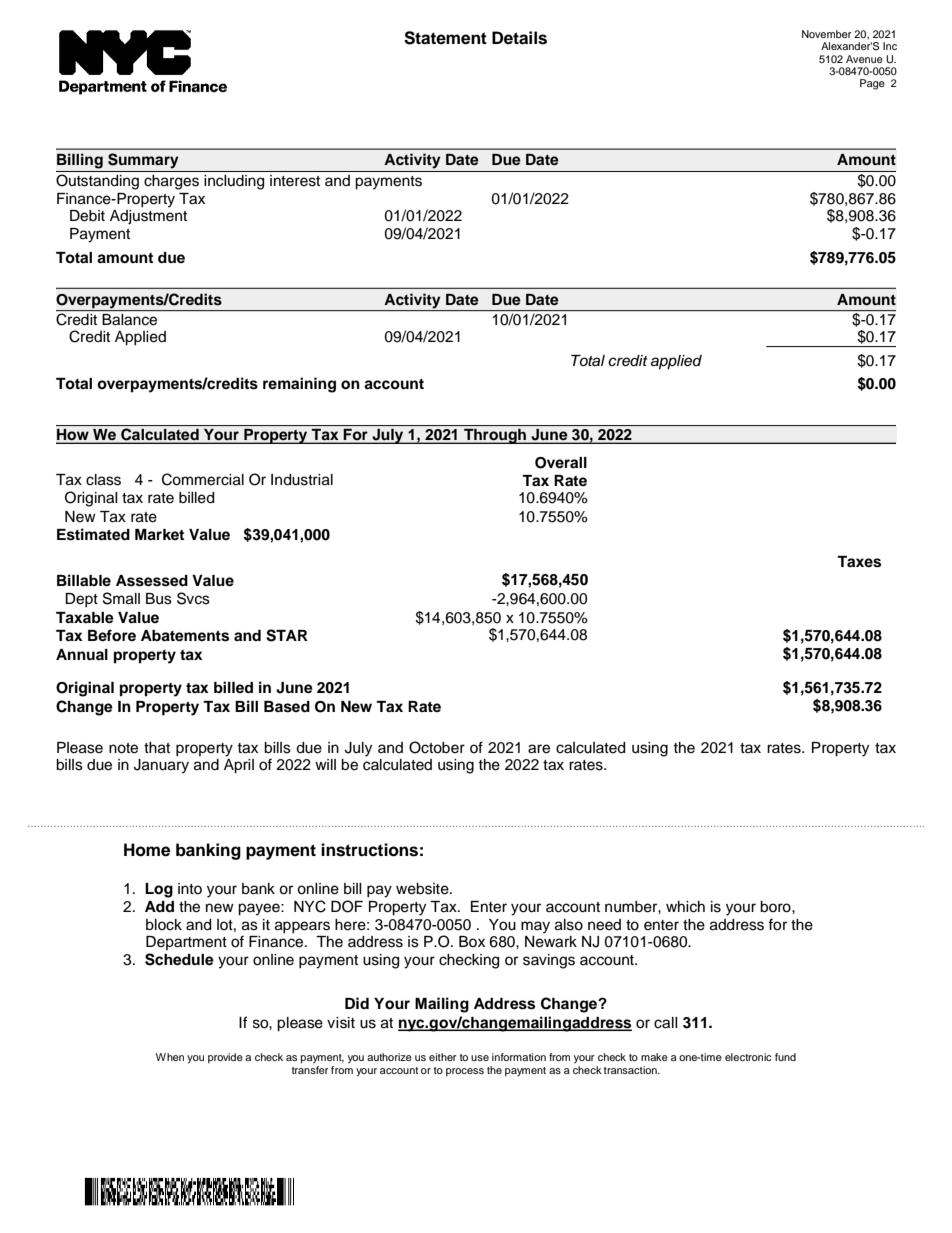 This screenshot has height=1233, width=952. I want to click on fund, so click(785, 1057).
